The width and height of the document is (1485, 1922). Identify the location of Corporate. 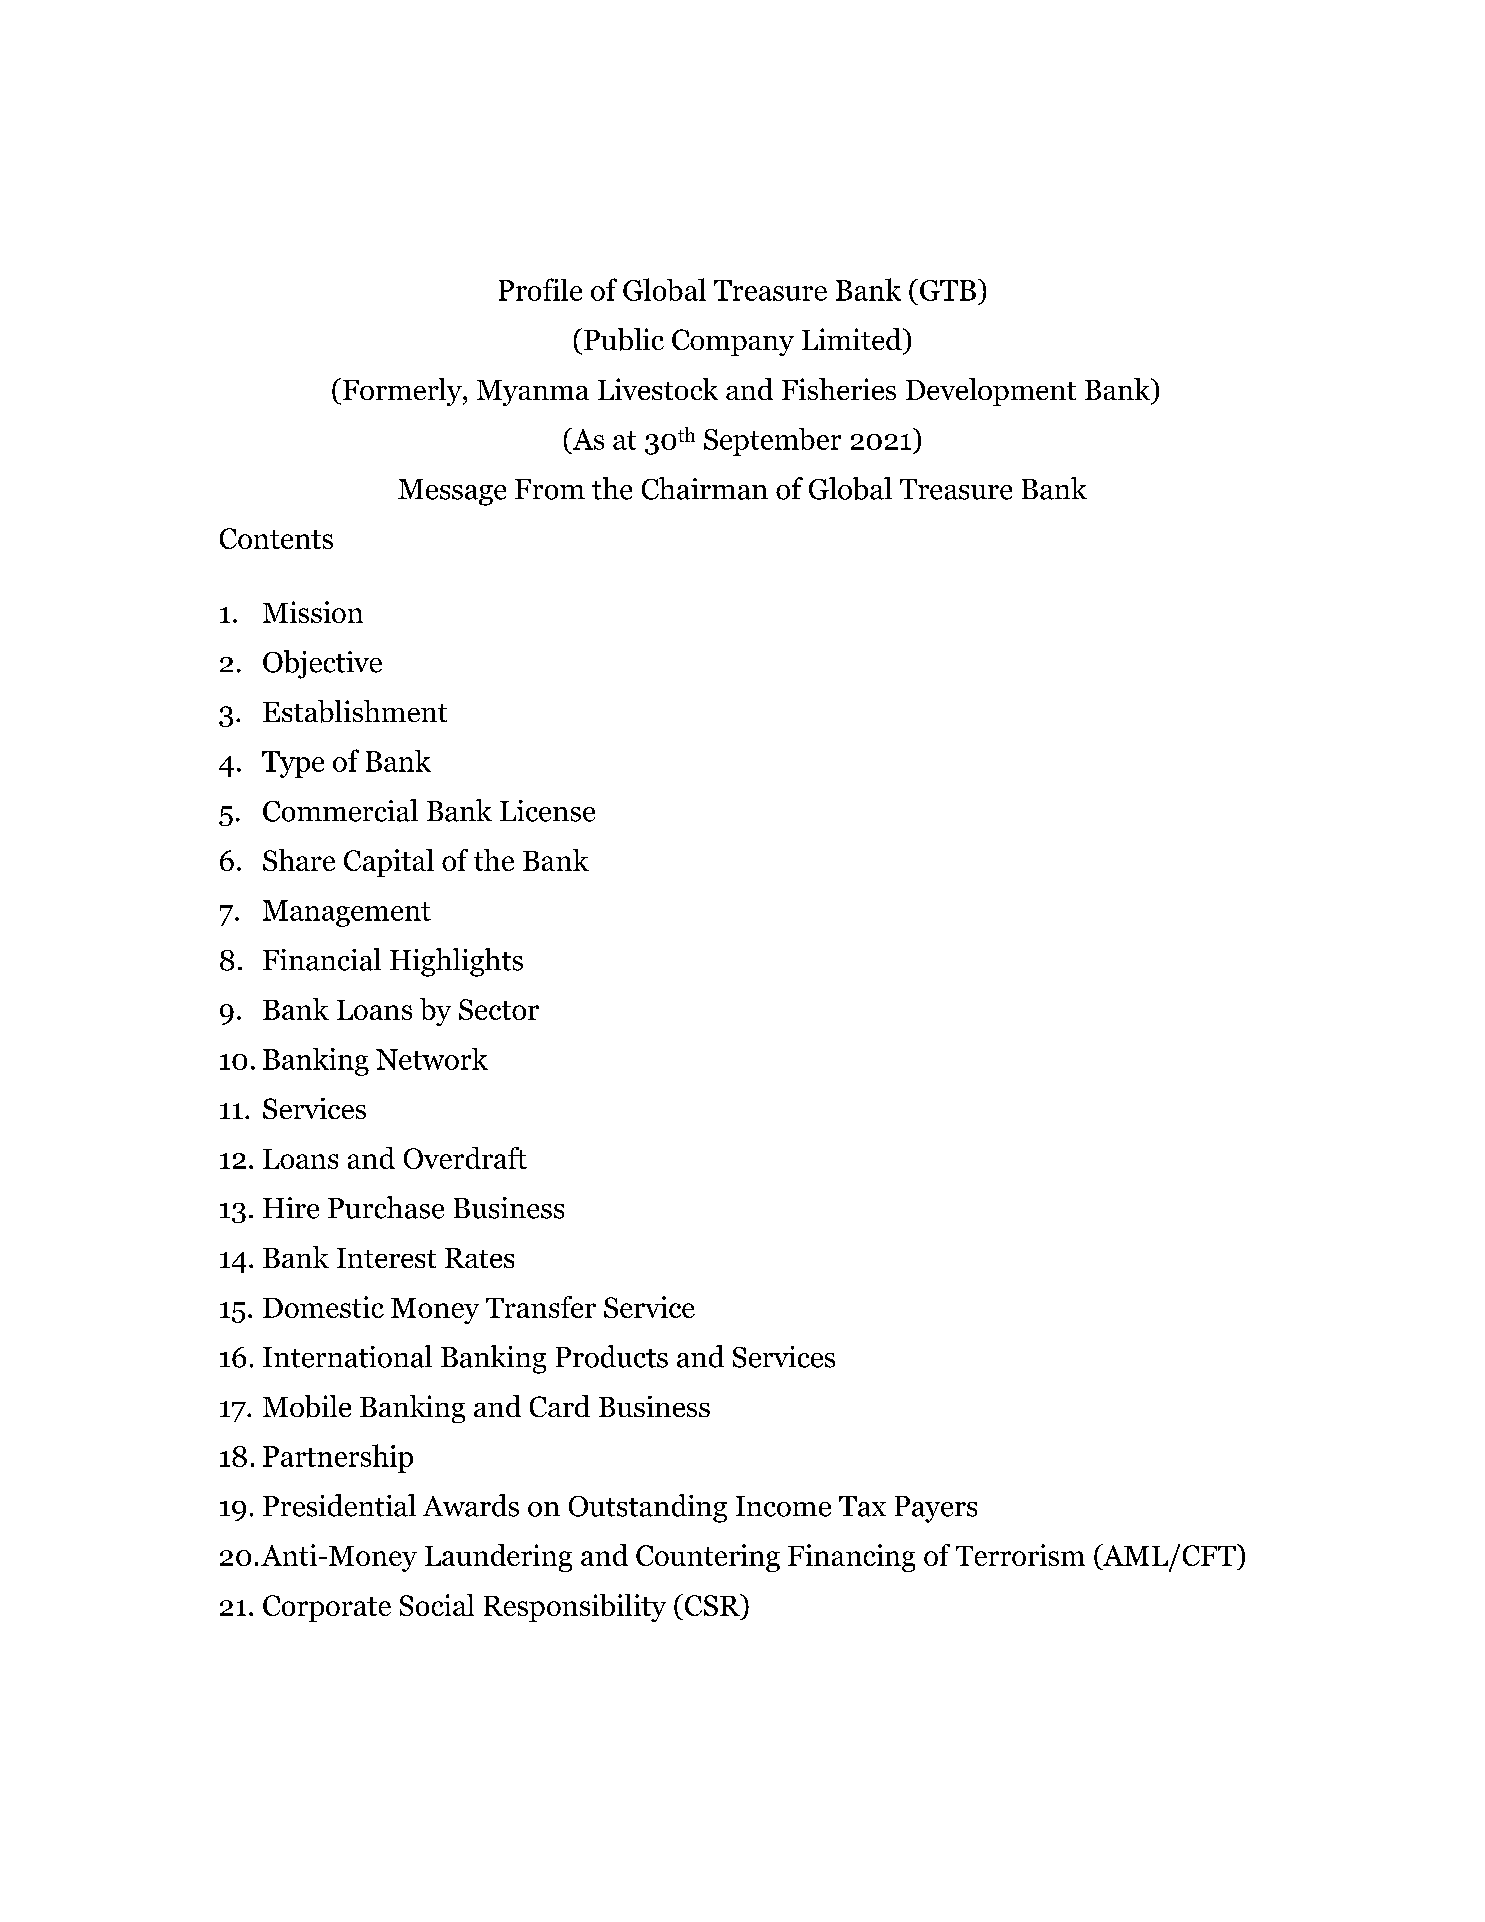
(327, 1608).
